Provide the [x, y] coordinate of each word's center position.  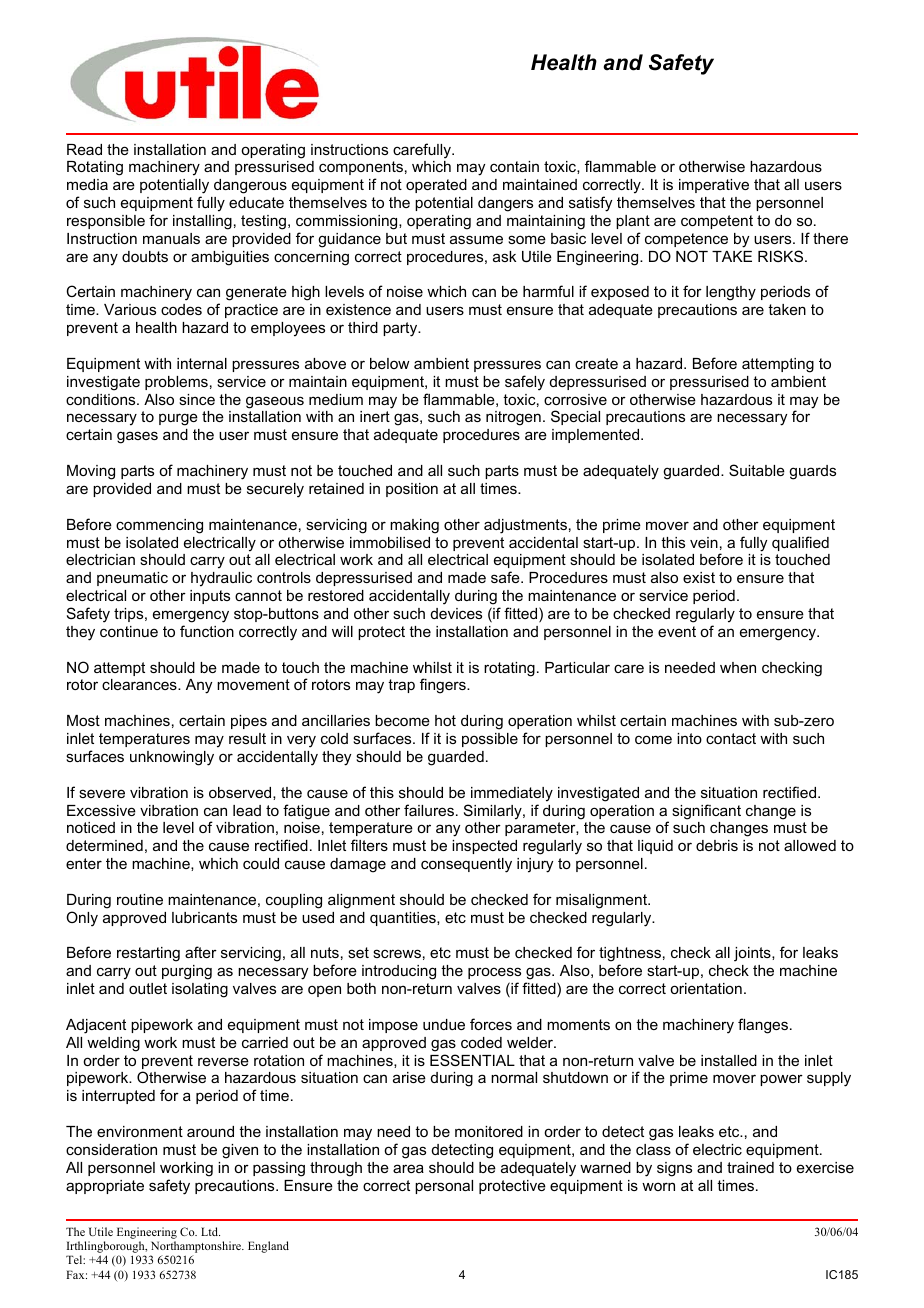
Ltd [210, 1231]
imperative [714, 186]
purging [187, 972]
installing [202, 222]
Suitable [757, 470]
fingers [444, 686]
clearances [140, 684]
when [738, 667]
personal [444, 1187]
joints [753, 954]
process [494, 973]
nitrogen [513, 418]
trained [750, 1167]
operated [436, 186]
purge [178, 419]
